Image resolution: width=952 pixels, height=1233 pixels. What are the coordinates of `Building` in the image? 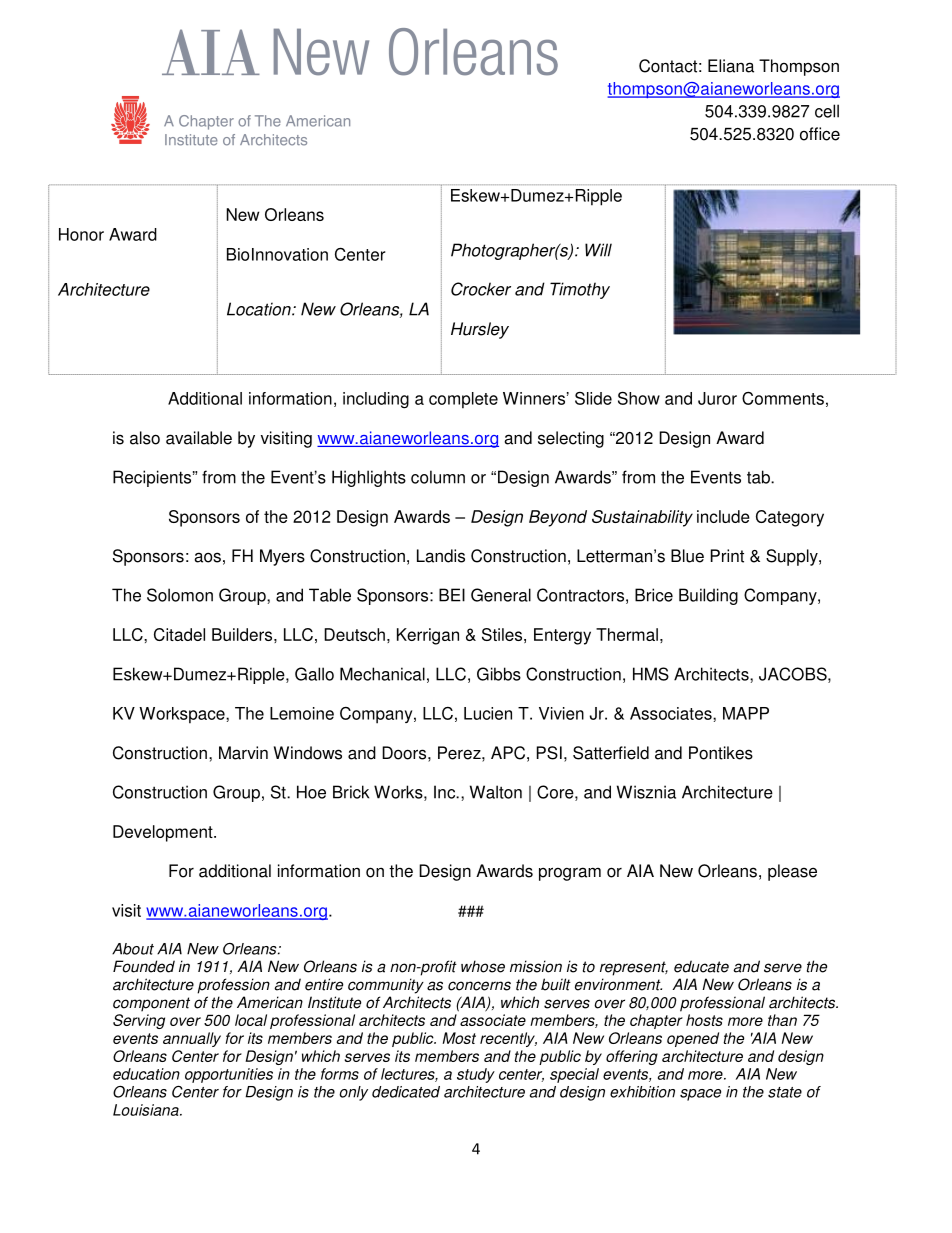 It's located at (708, 596).
